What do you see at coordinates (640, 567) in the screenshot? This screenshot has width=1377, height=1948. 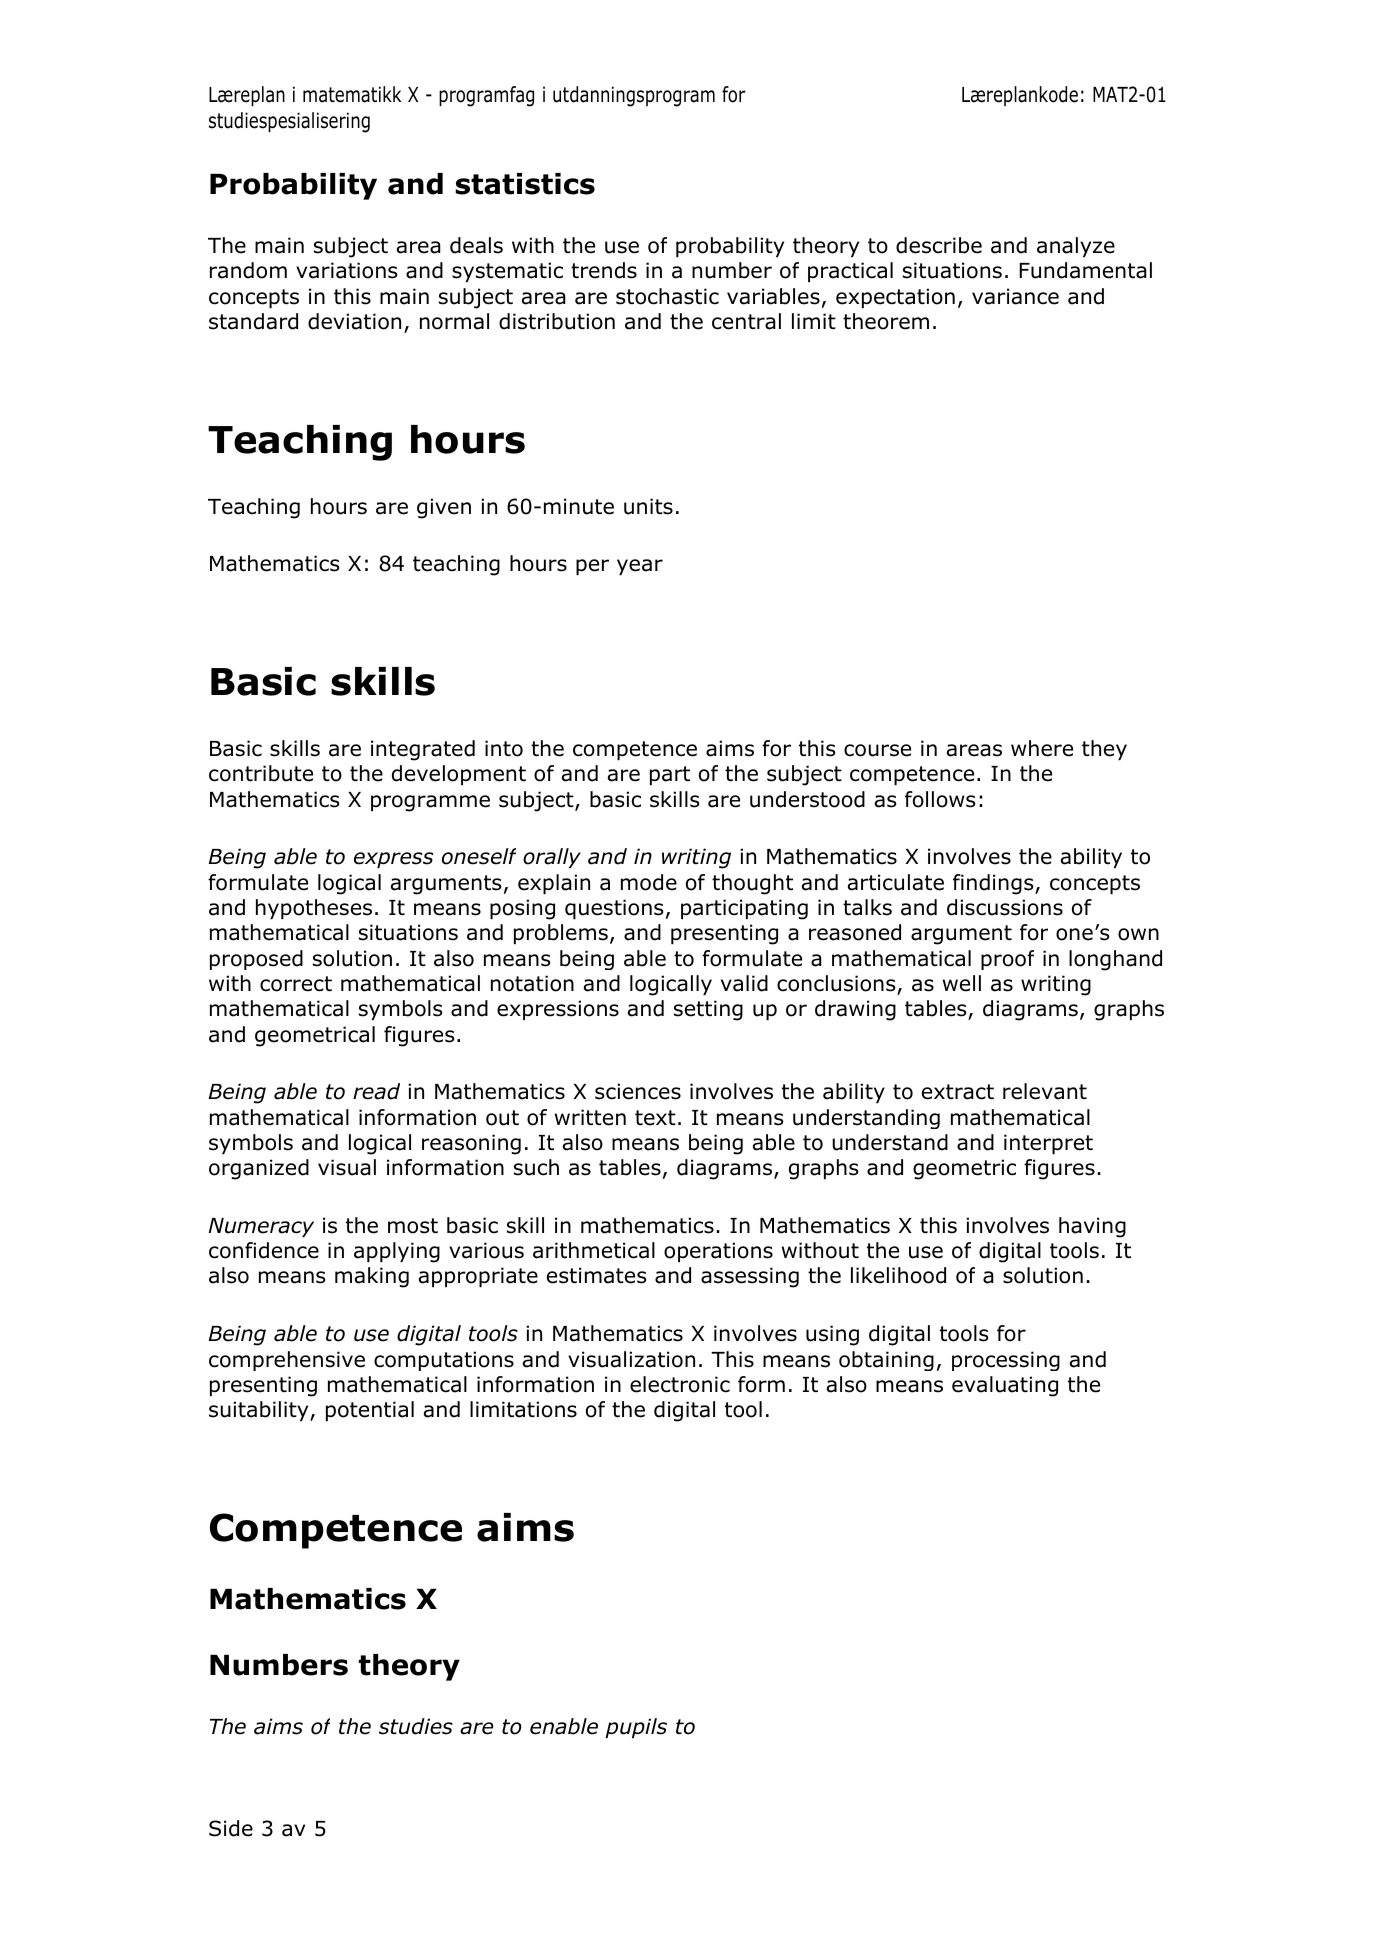 I see `year` at bounding box center [640, 567].
